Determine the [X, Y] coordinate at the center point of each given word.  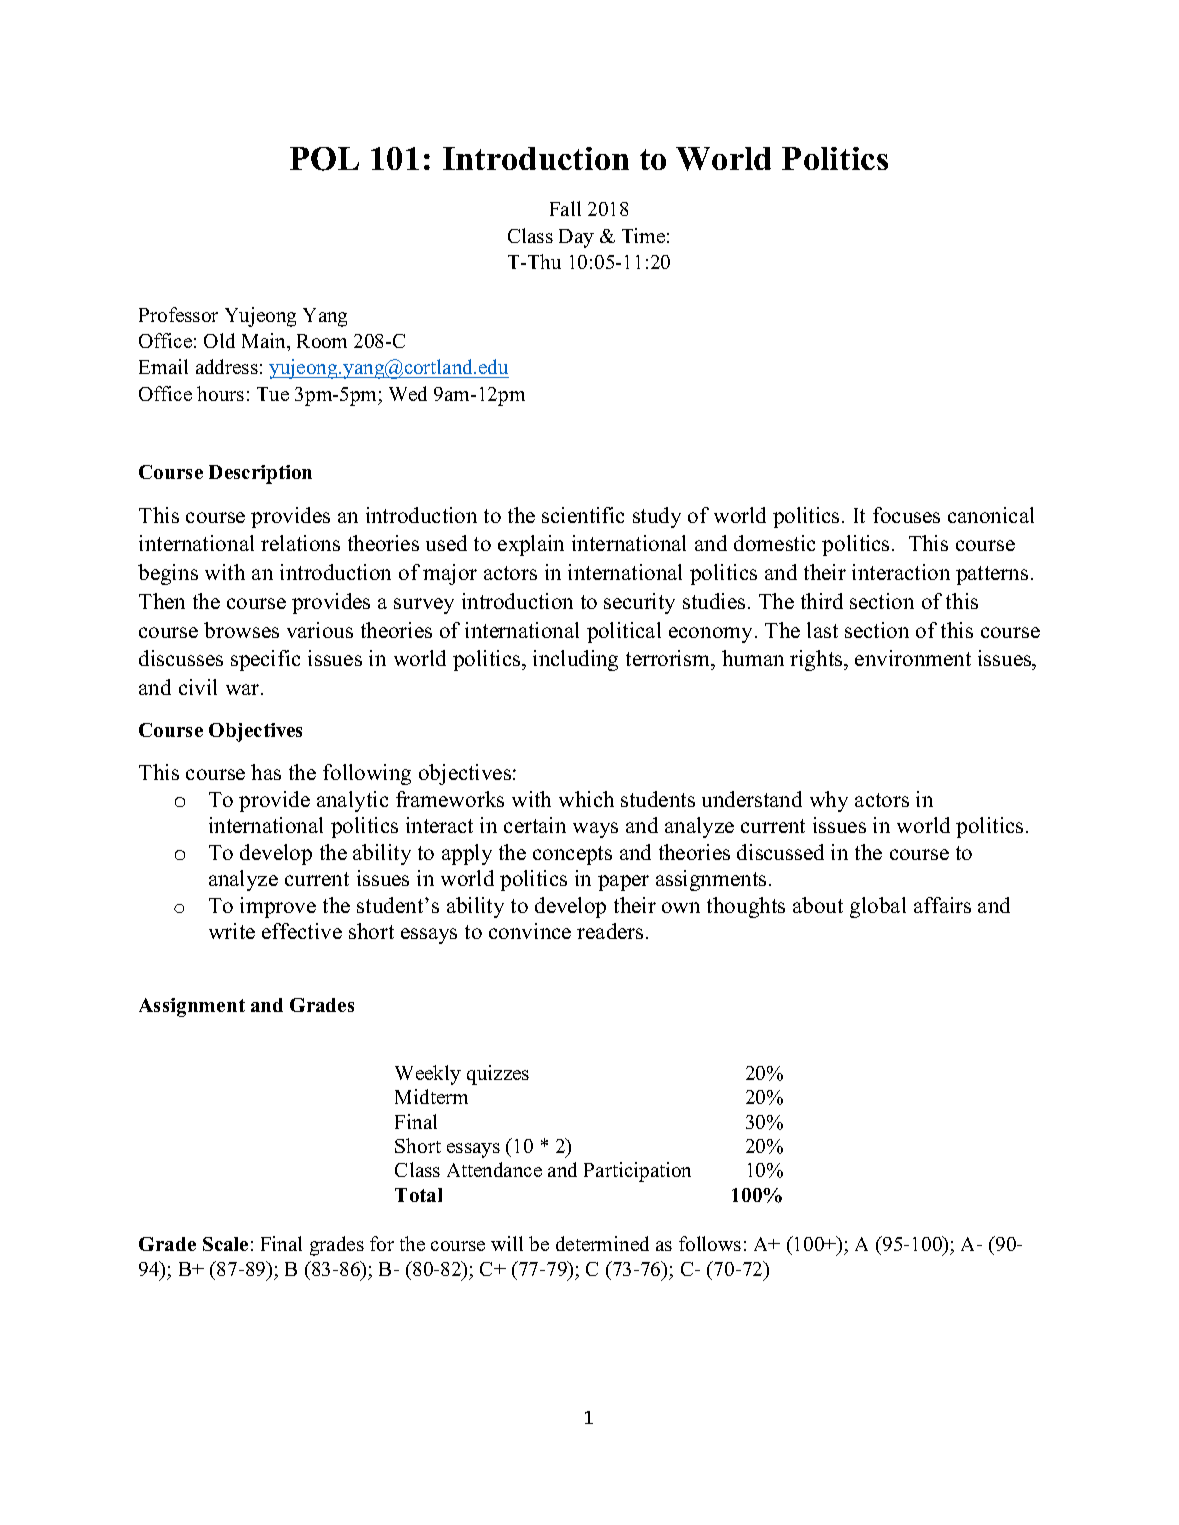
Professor [178, 314]
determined [602, 1243]
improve [278, 907]
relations [300, 543]
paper [623, 883]
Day [576, 238]
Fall [565, 208]
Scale [225, 1244]
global [878, 907]
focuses [906, 515]
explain [531, 545]
